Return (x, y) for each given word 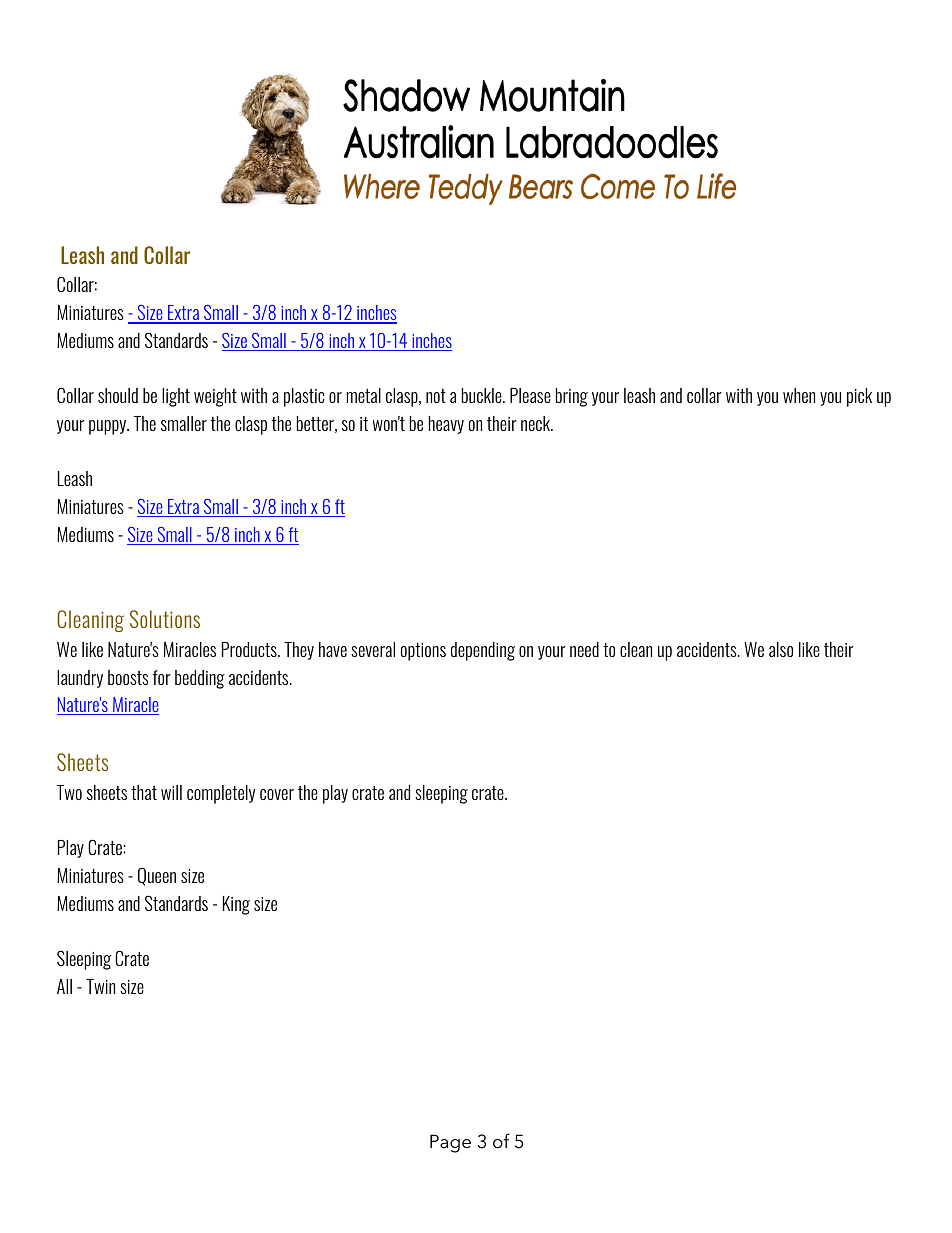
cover (277, 794)
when (799, 395)
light (176, 397)
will (171, 792)
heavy (446, 425)
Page (450, 1143)
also (781, 649)
